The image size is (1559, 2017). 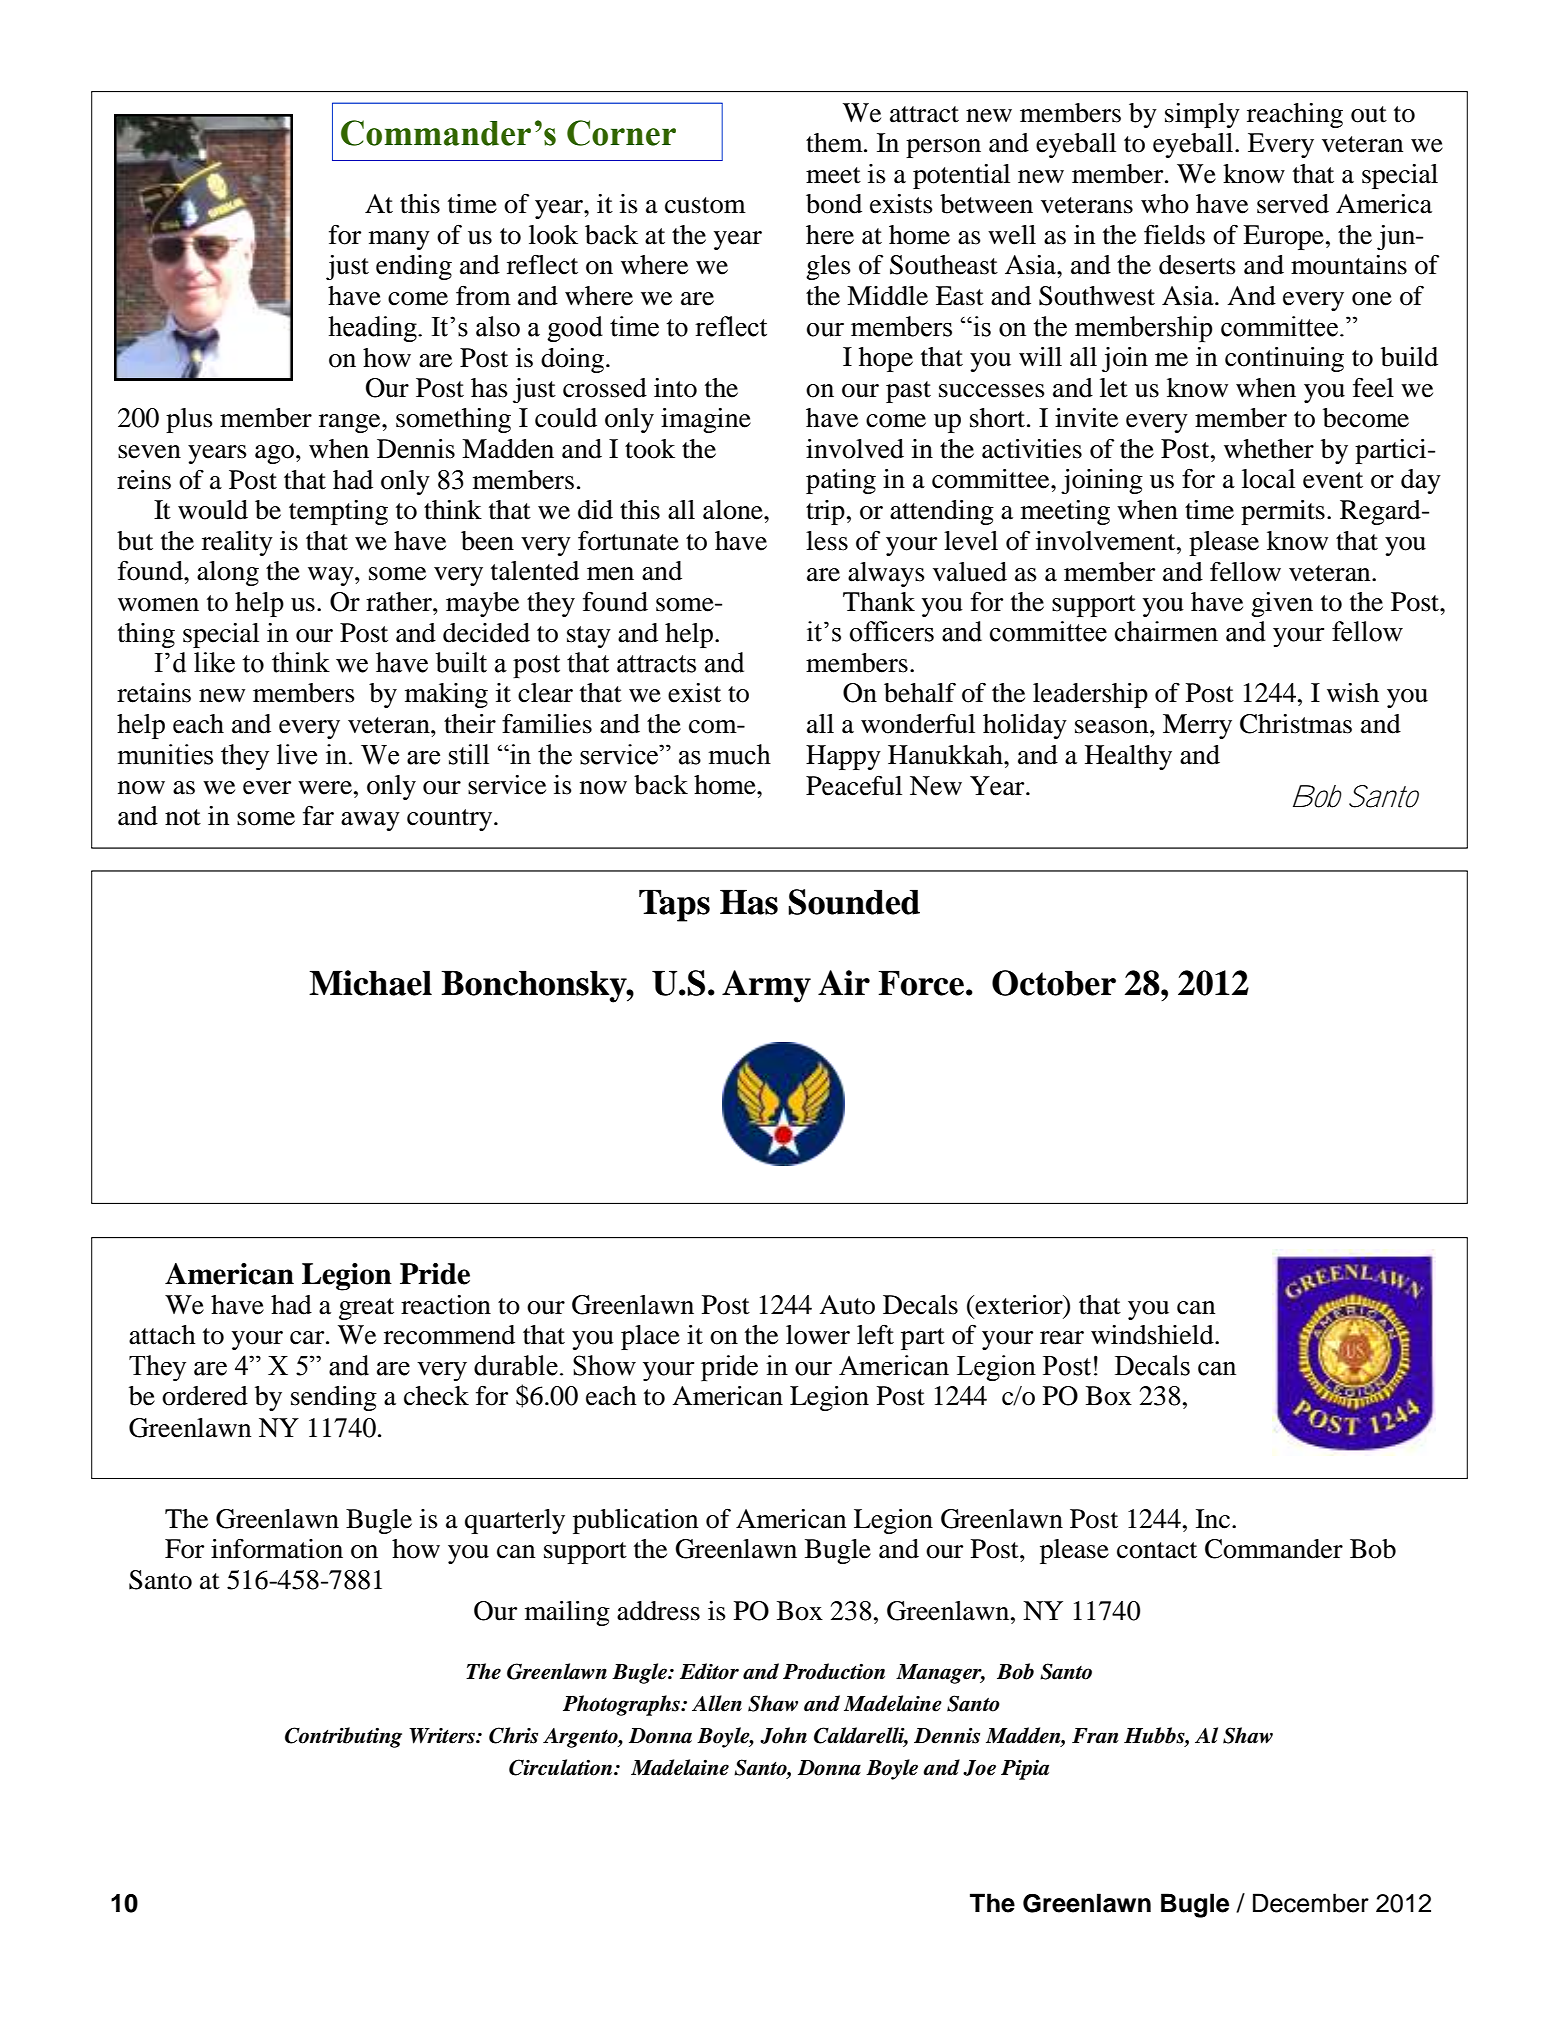 I want to click on served, so click(x=1293, y=204).
